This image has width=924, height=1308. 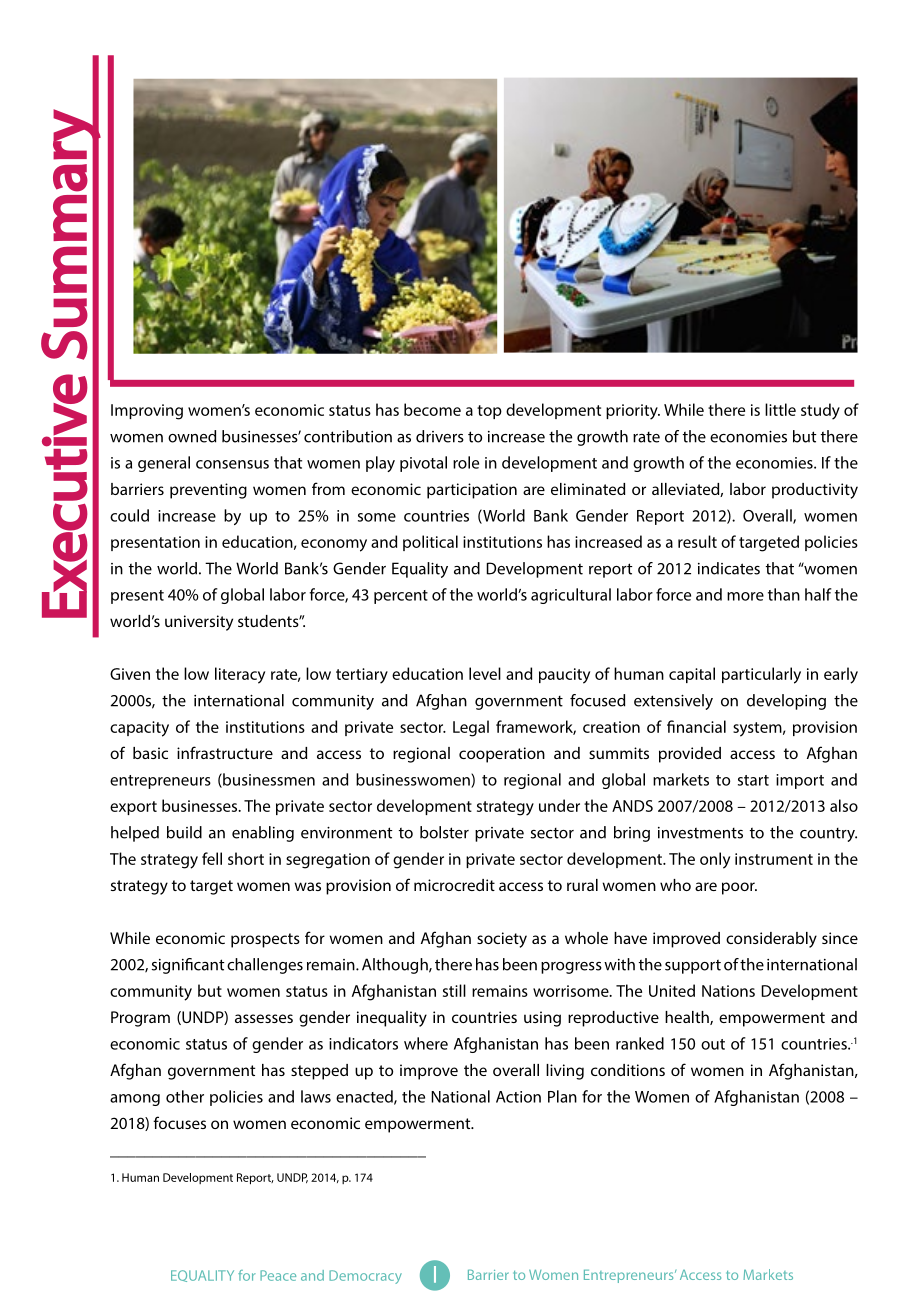 I want to click on little, so click(x=780, y=409).
